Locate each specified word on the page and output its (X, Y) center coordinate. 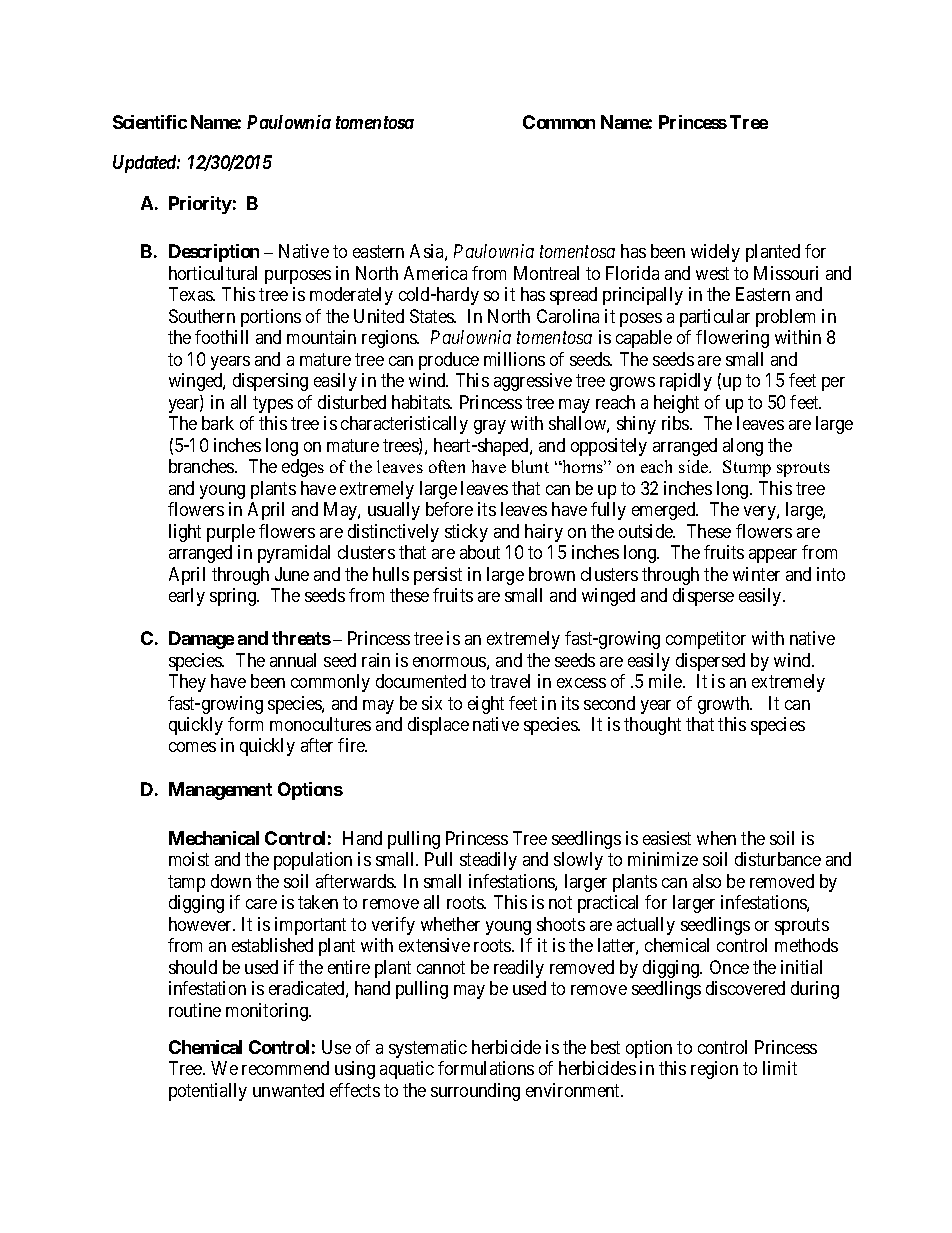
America (435, 273)
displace (438, 726)
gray (490, 427)
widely (715, 253)
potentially (208, 1092)
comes (192, 747)
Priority (200, 205)
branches (202, 466)
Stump (747, 468)
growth (725, 705)
